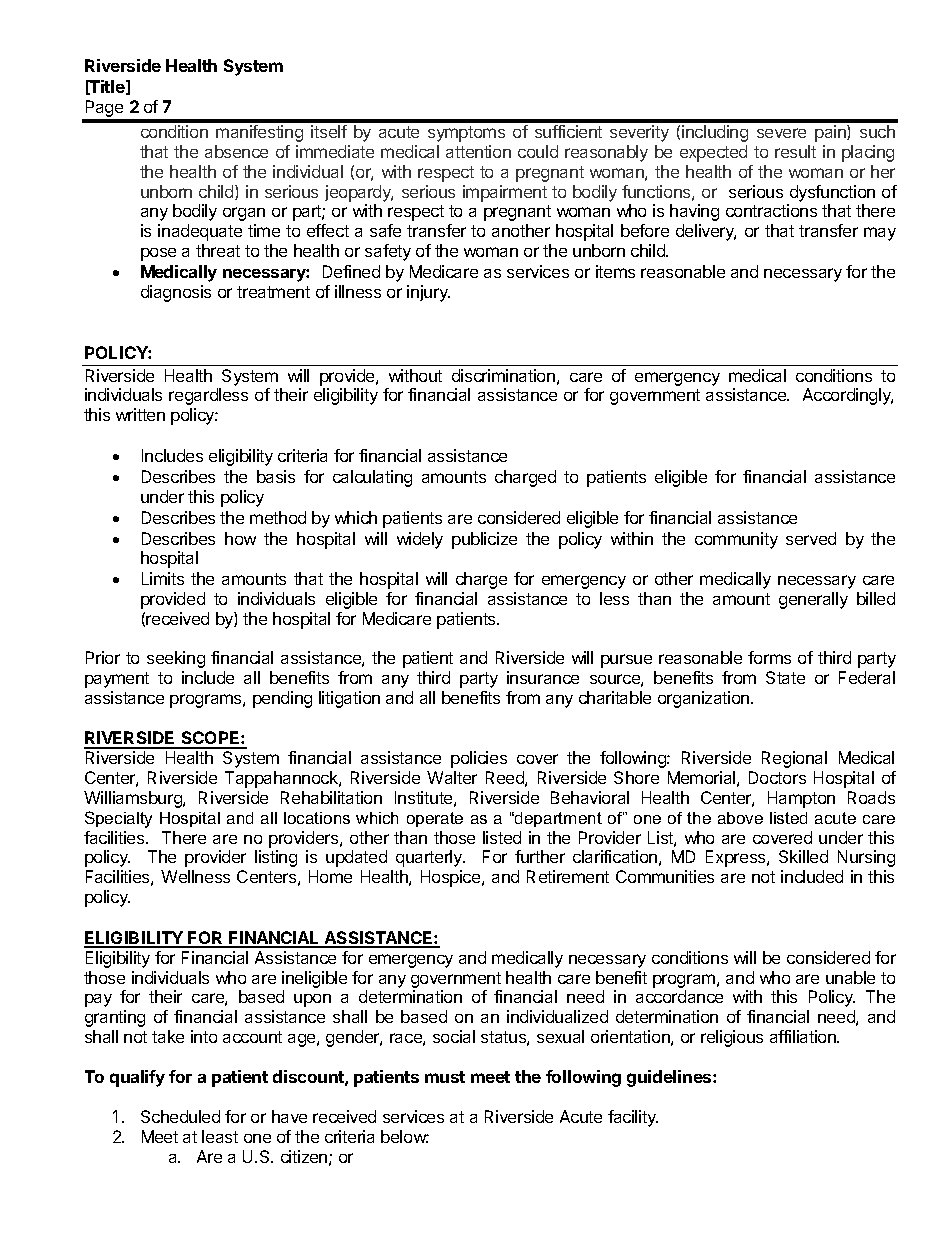 The image size is (952, 1233). Describe the element at coordinates (276, 476) in the page. I see `basis` at that location.
